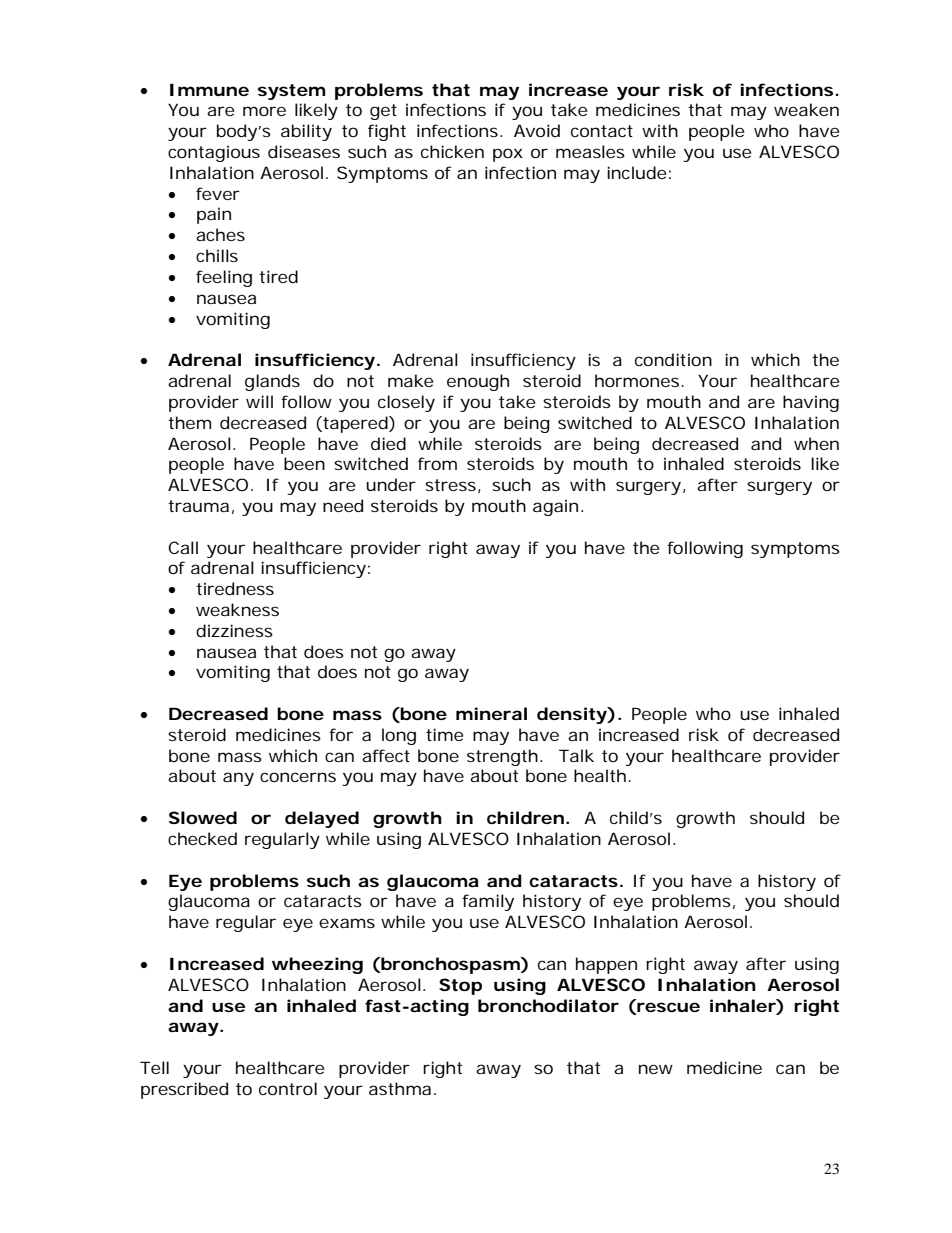  Describe the element at coordinates (508, 155) in the screenshot. I see `pox` at that location.
